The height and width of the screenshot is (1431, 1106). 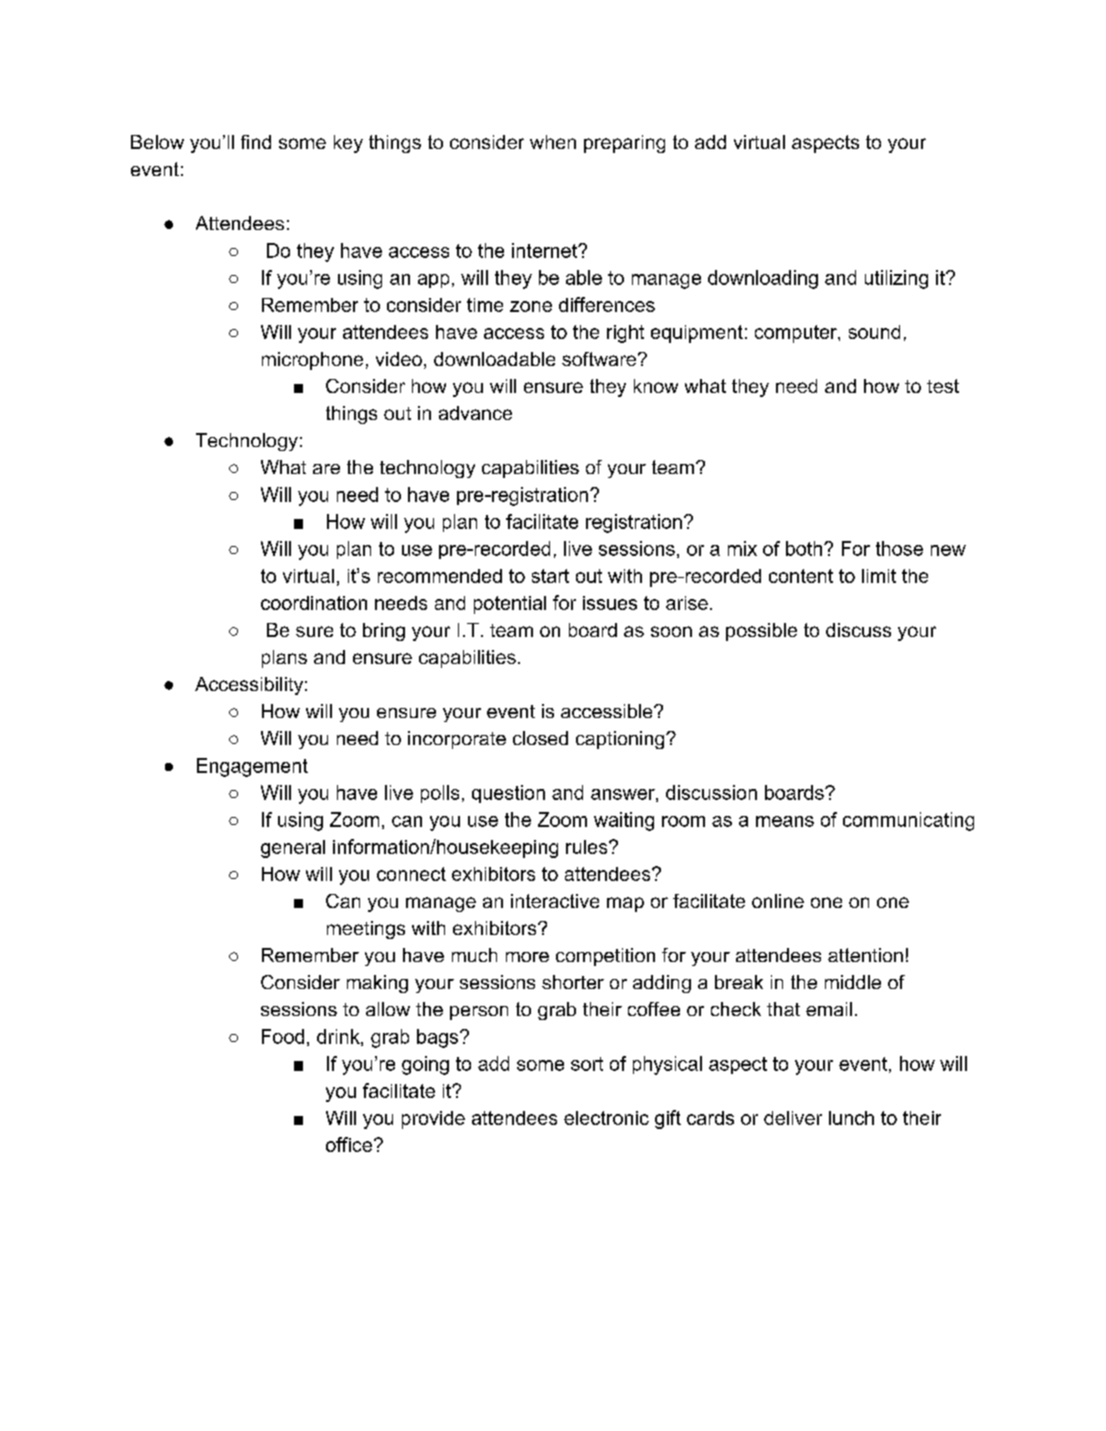 I want to click on office, so click(x=349, y=1144).
